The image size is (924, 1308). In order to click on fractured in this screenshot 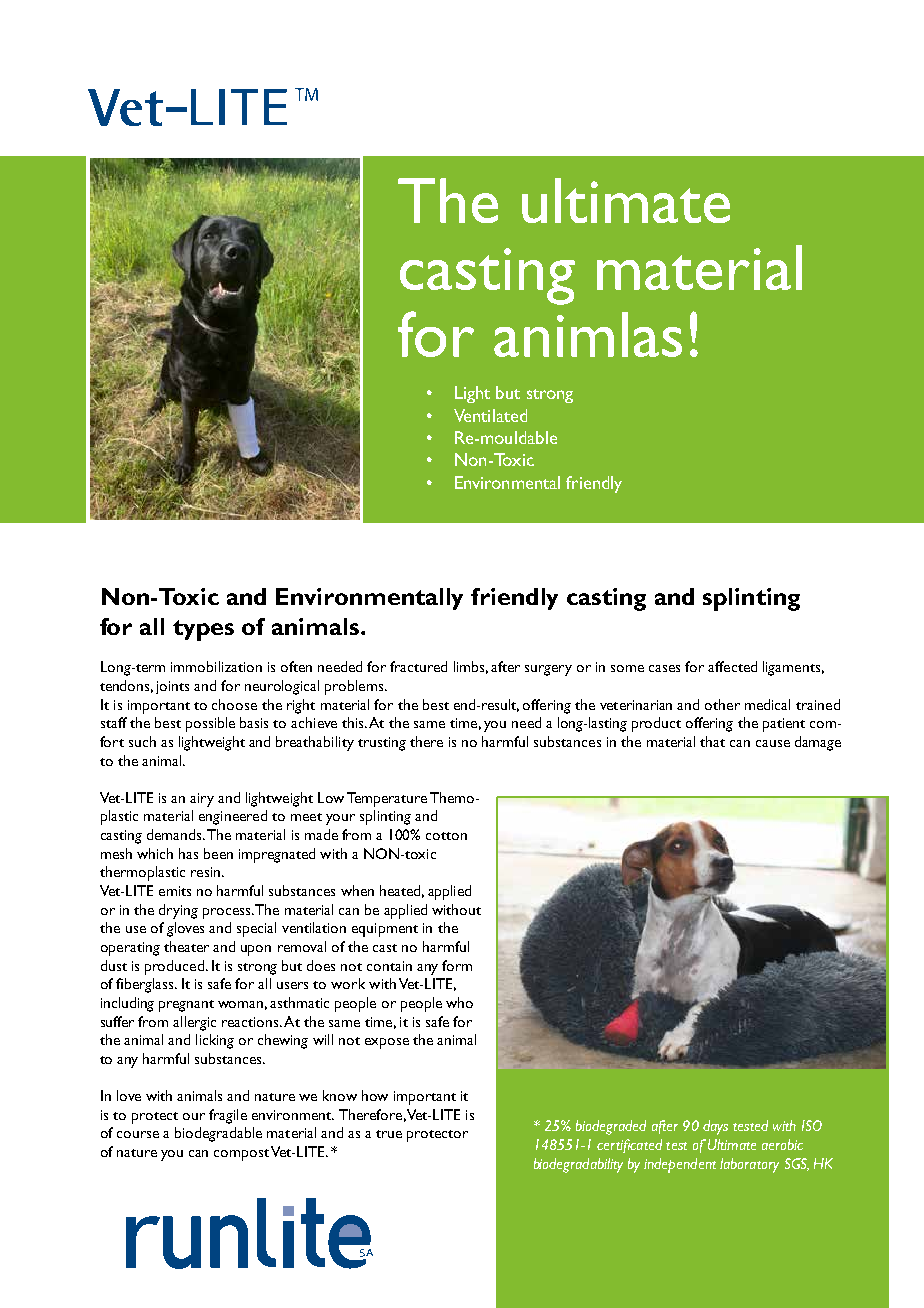, I will do `click(418, 666)`.
